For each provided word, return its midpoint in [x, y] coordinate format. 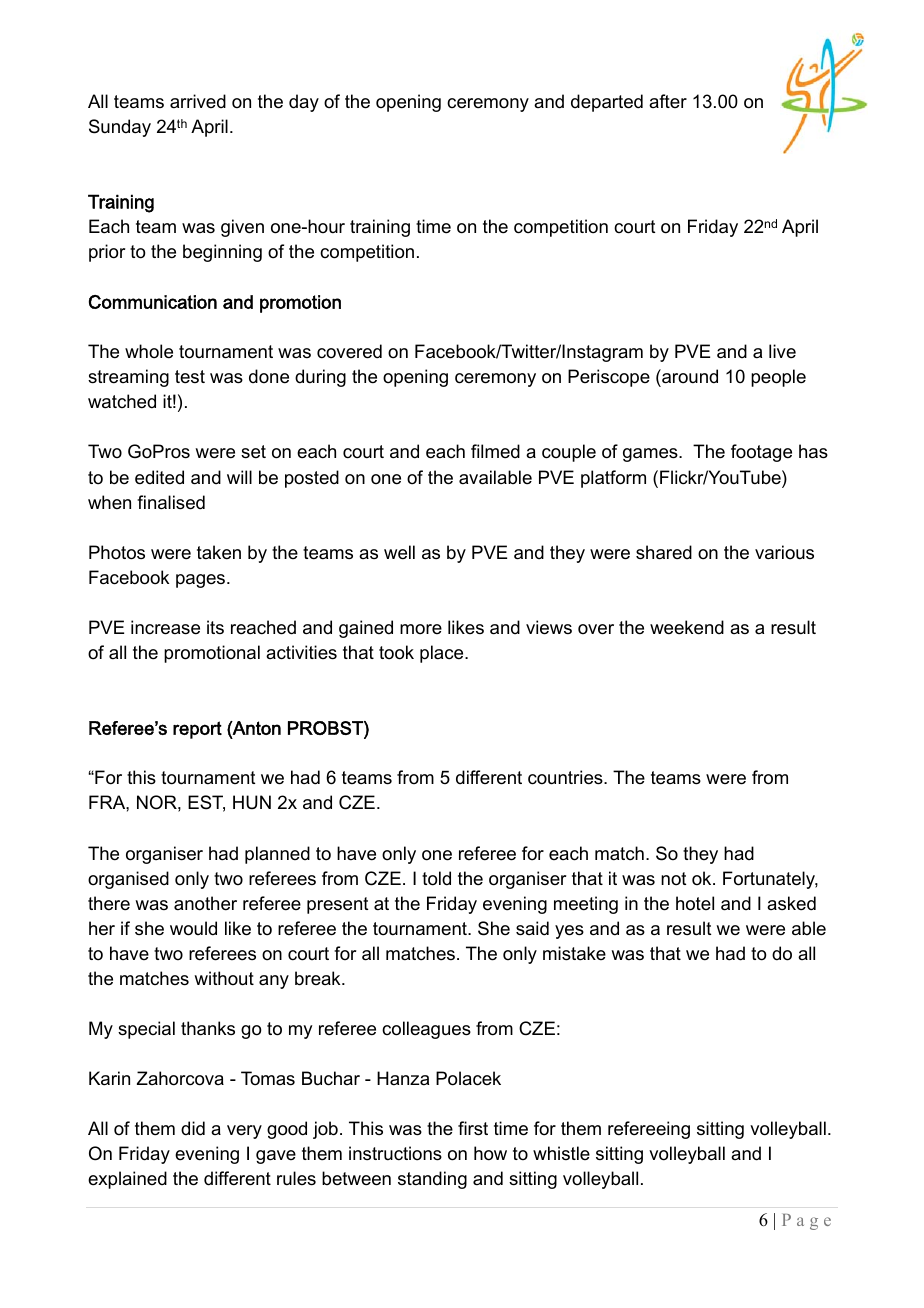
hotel [695, 903]
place [443, 654]
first [473, 1128]
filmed [495, 451]
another [205, 903]
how [490, 1153]
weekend [687, 627]
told [436, 878]
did [193, 1128]
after [668, 101]
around [689, 376]
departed [607, 103]
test [190, 377]
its [215, 627]
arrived [198, 101]
